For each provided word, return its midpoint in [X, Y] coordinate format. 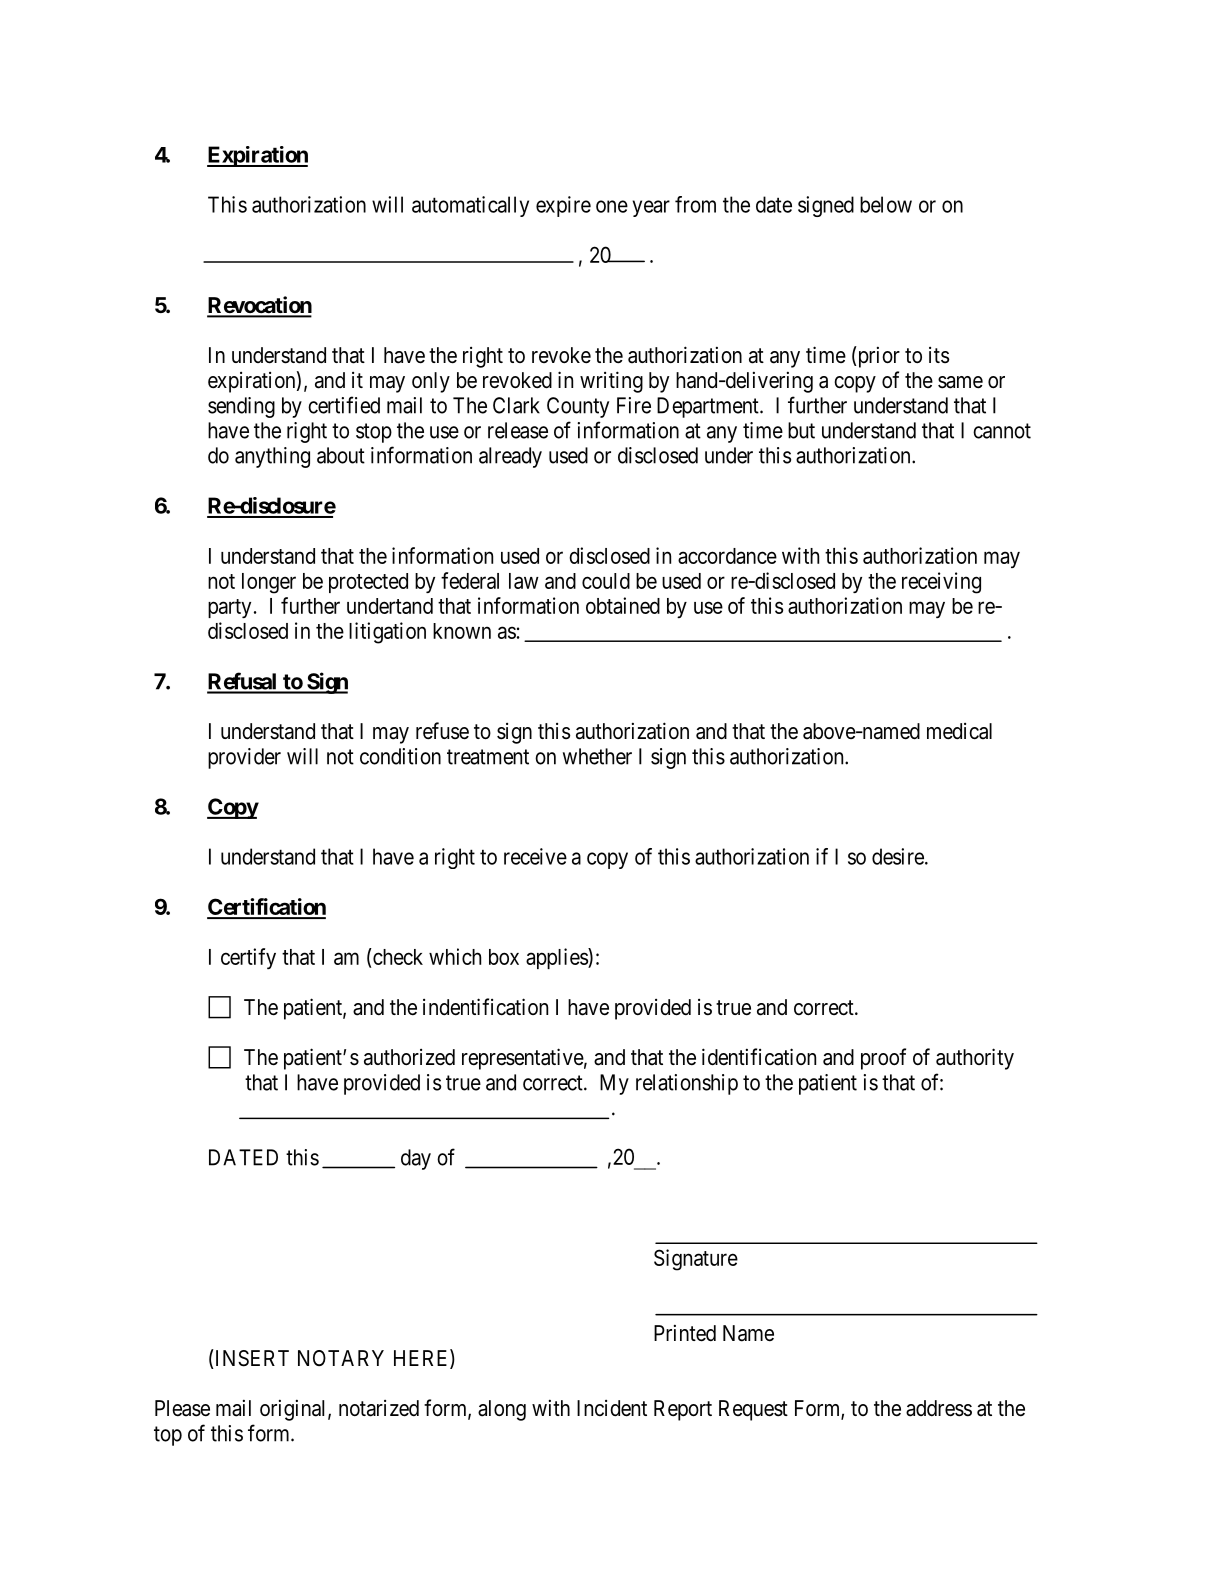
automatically [470, 206]
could [606, 581]
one [612, 206]
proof [883, 1059]
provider [244, 758]
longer [269, 583]
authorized [409, 1057]
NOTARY [341, 1358]
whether [597, 756]
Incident [612, 1408]
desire [898, 856]
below [886, 204]
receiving [941, 583]
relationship [687, 1084]
